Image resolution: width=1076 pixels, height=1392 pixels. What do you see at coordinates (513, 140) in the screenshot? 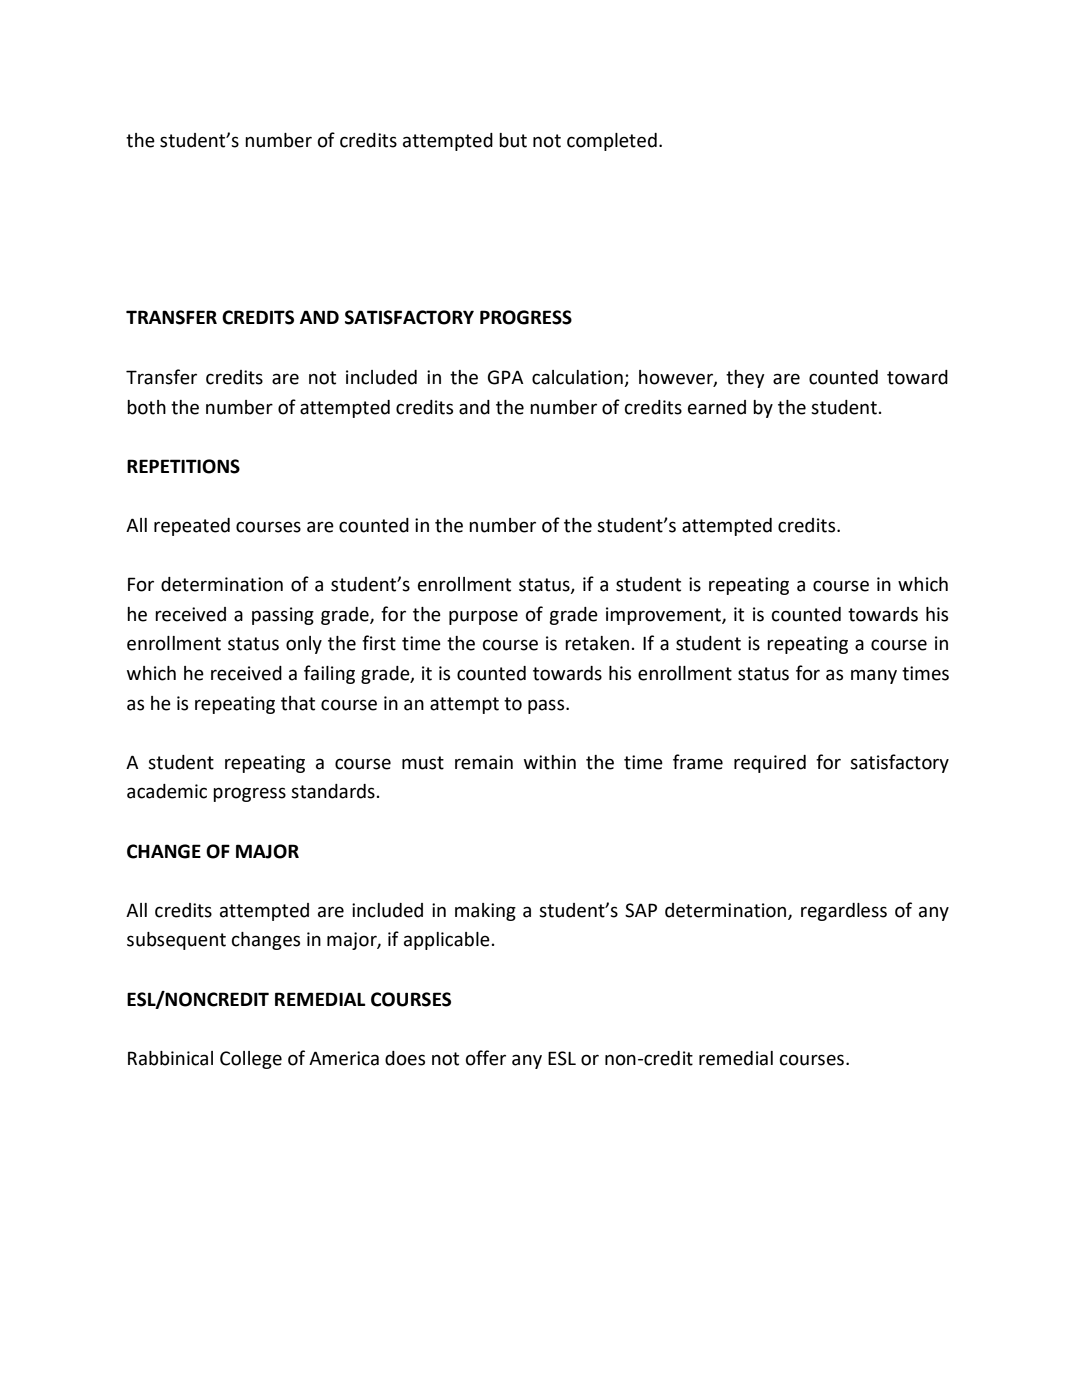
I see `but` at bounding box center [513, 140].
